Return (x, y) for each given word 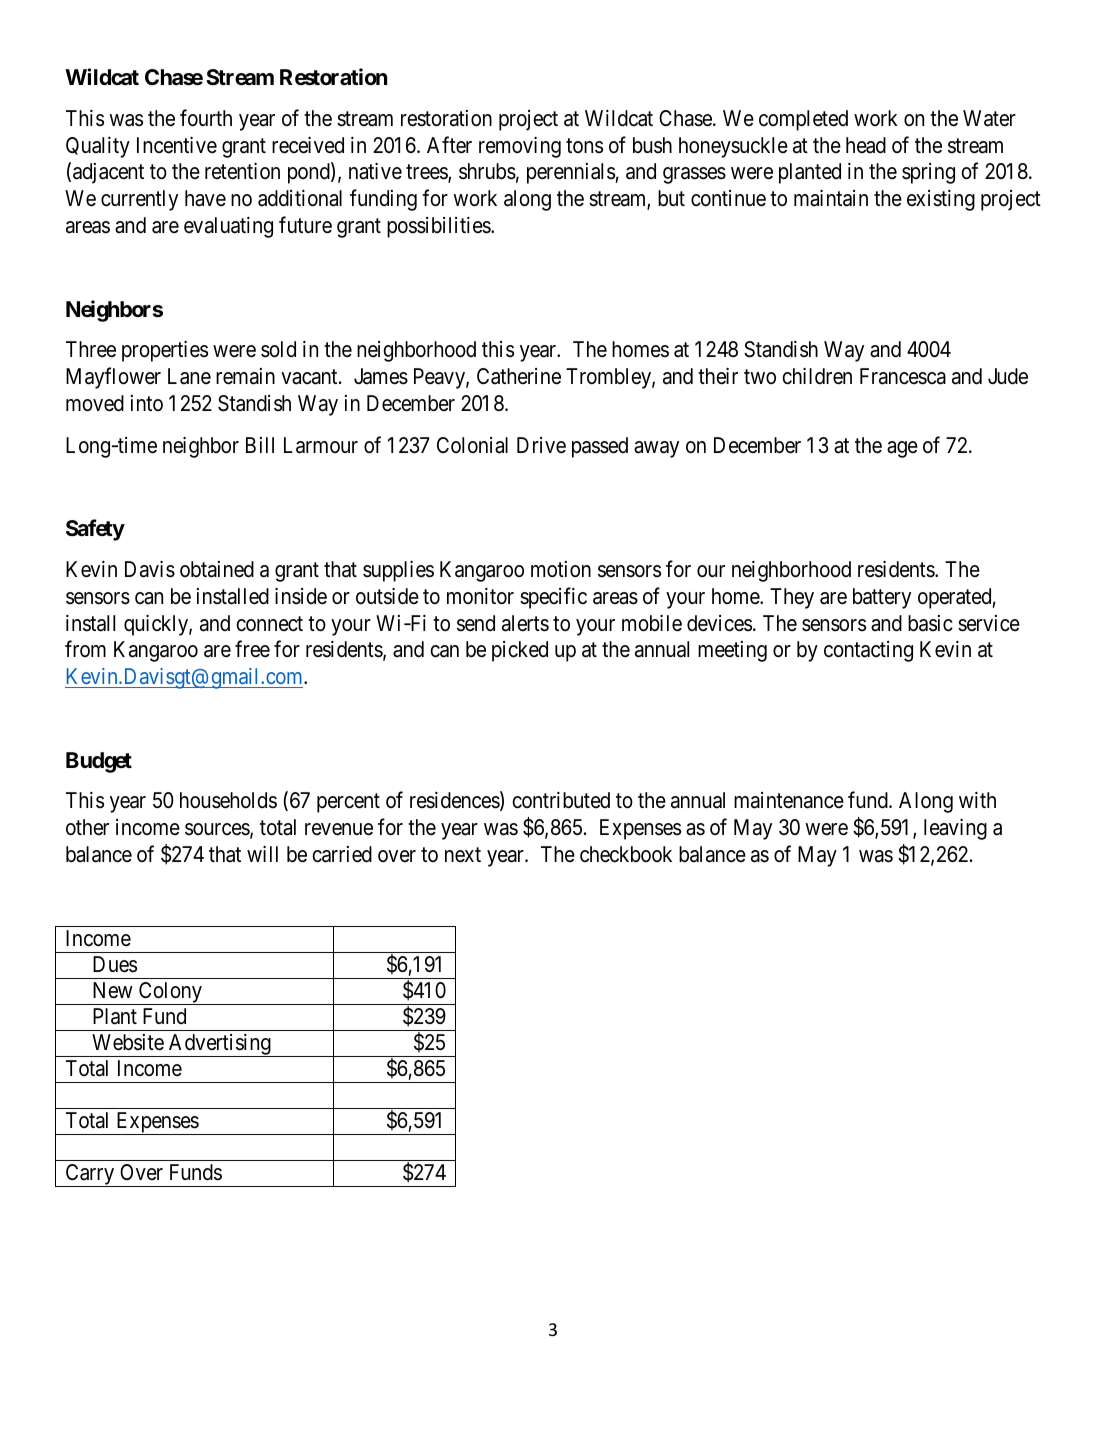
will (262, 854)
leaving (955, 829)
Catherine (519, 376)
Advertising (220, 1045)
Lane (189, 376)
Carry (90, 1175)
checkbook (626, 854)
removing (520, 147)
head (866, 145)
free (252, 649)
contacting (868, 651)
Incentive (177, 145)
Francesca (903, 376)
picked (520, 651)
